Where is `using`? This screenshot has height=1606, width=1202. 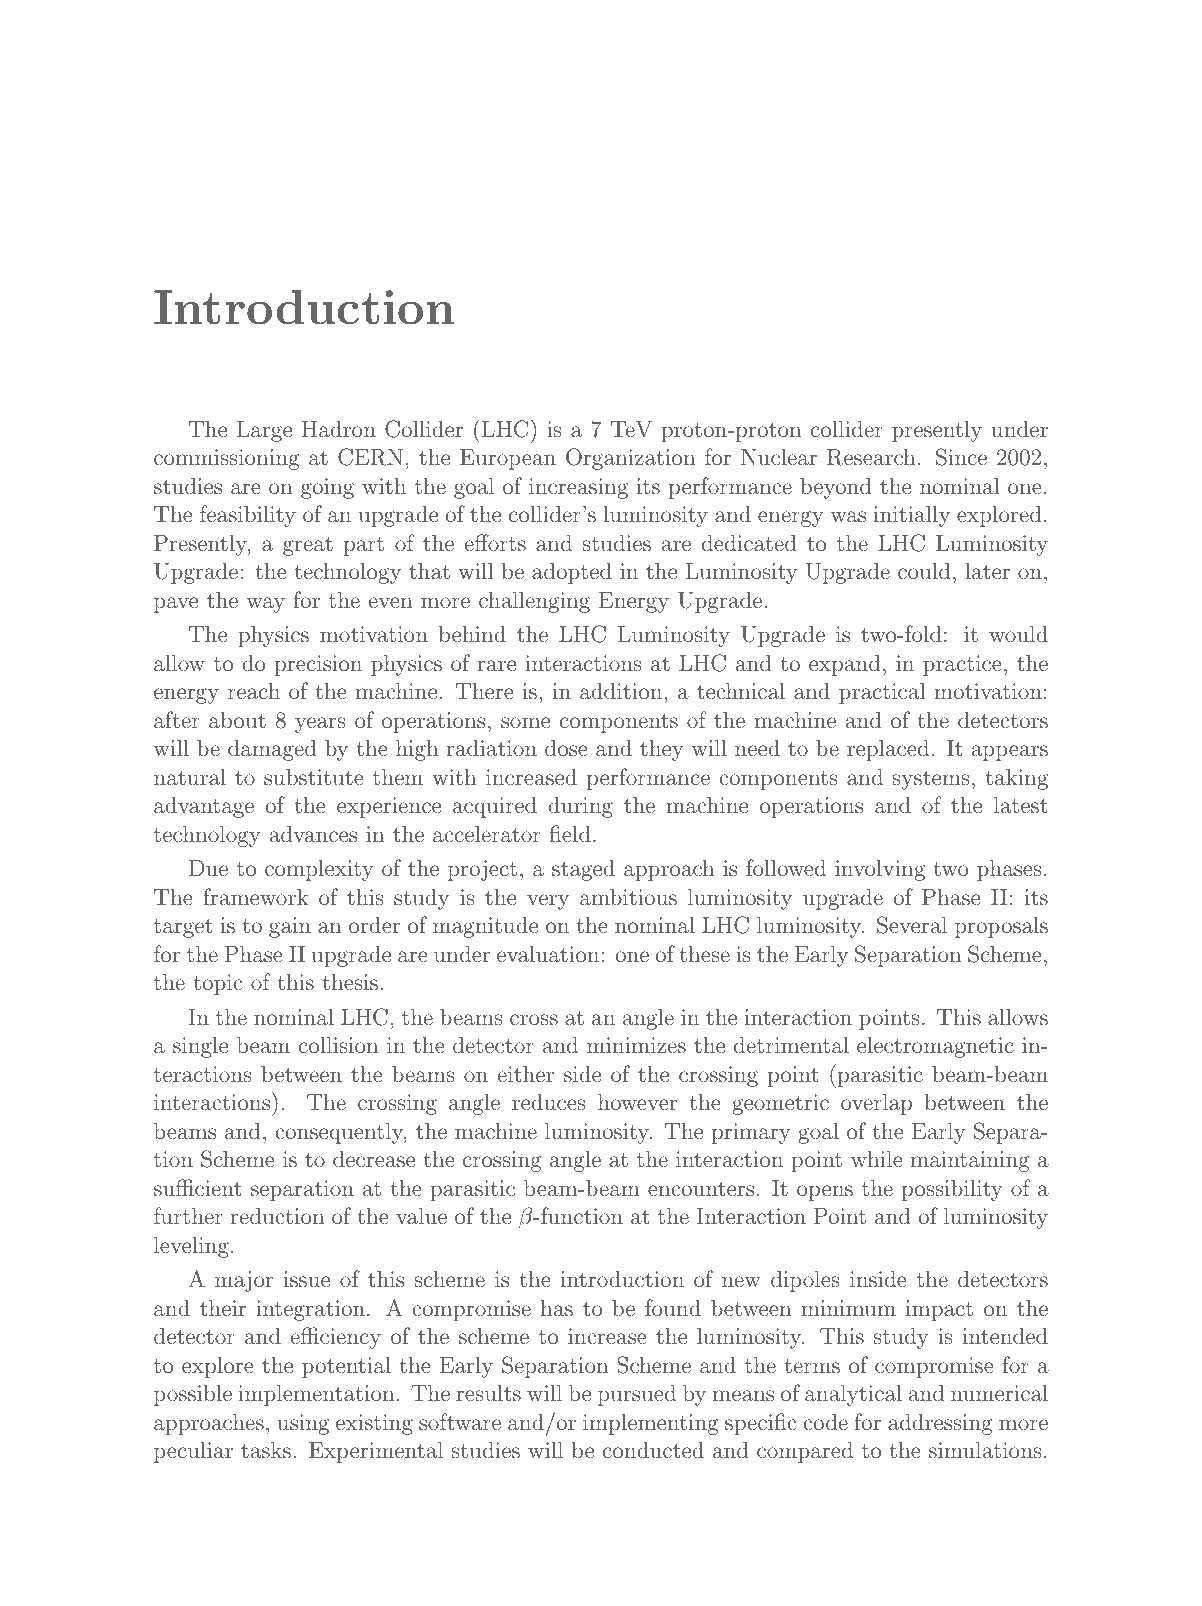
using is located at coordinates (303, 1424).
